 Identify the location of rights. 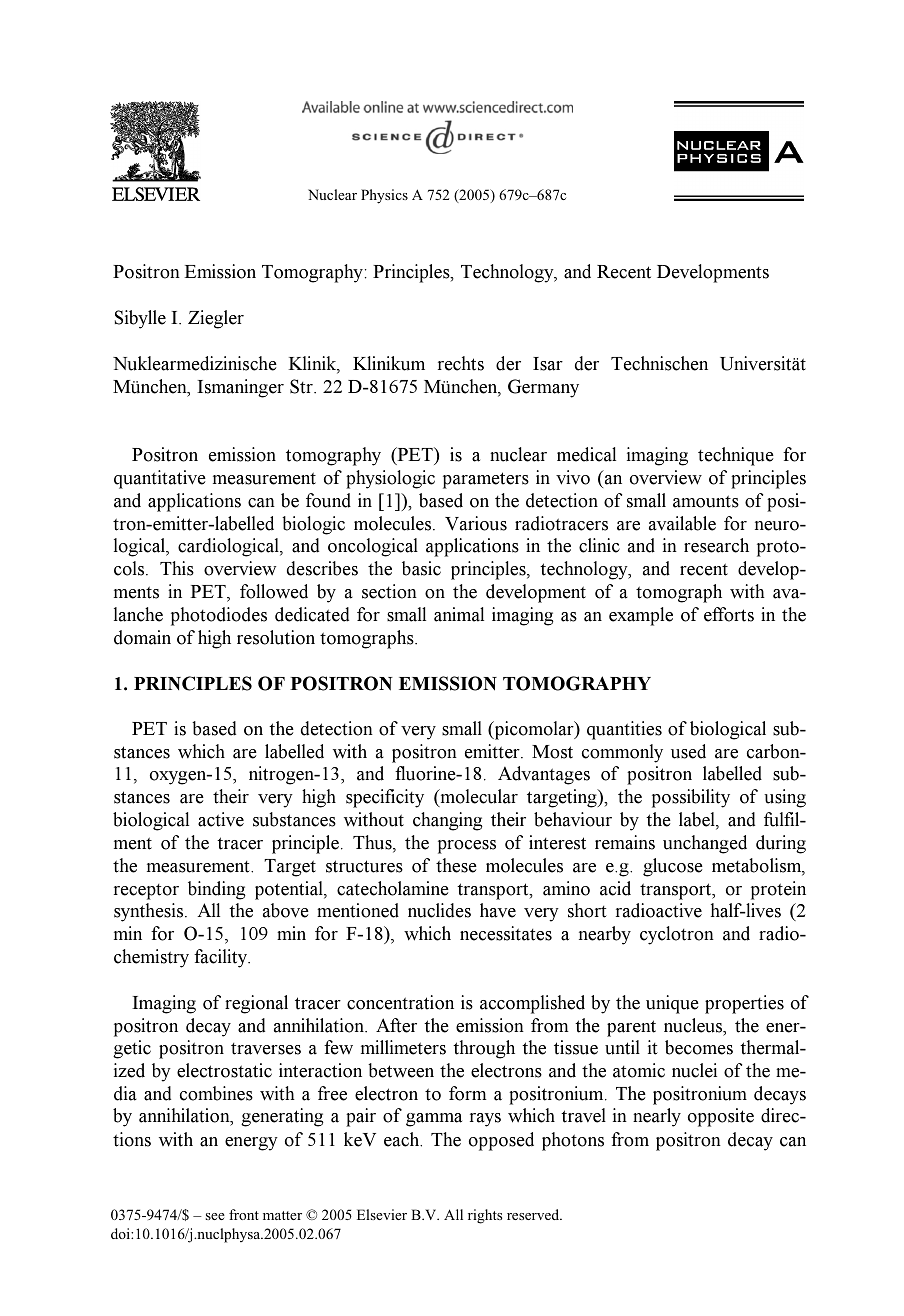
(485, 1216).
